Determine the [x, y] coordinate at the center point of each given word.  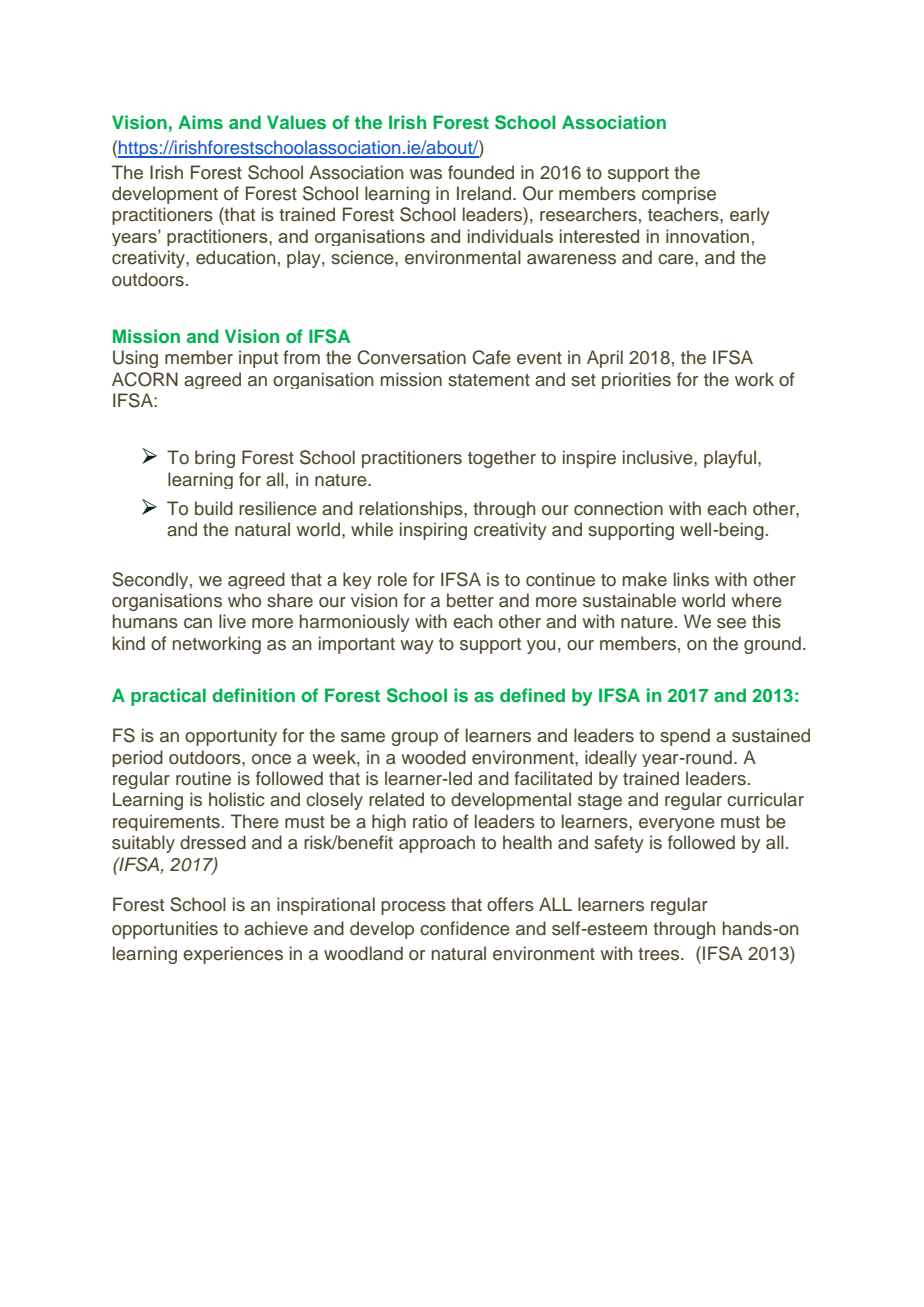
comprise [679, 195]
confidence [465, 928]
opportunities [165, 930]
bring [215, 459]
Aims [200, 122]
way [417, 647]
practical [168, 697]
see [731, 623]
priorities [636, 380]
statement [489, 380]
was [426, 174]
